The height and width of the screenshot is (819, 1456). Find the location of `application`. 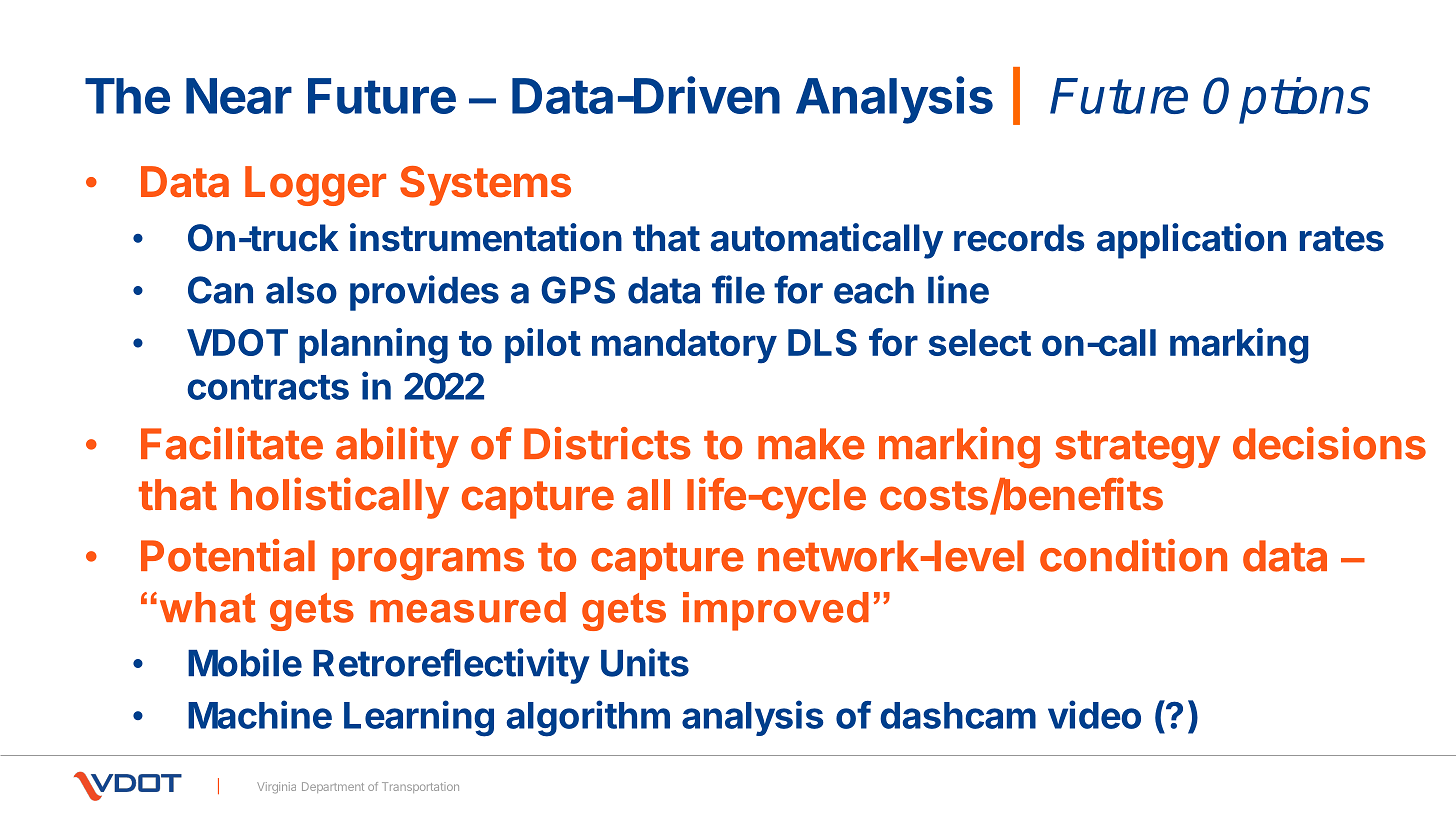

application is located at coordinates (1191, 241).
